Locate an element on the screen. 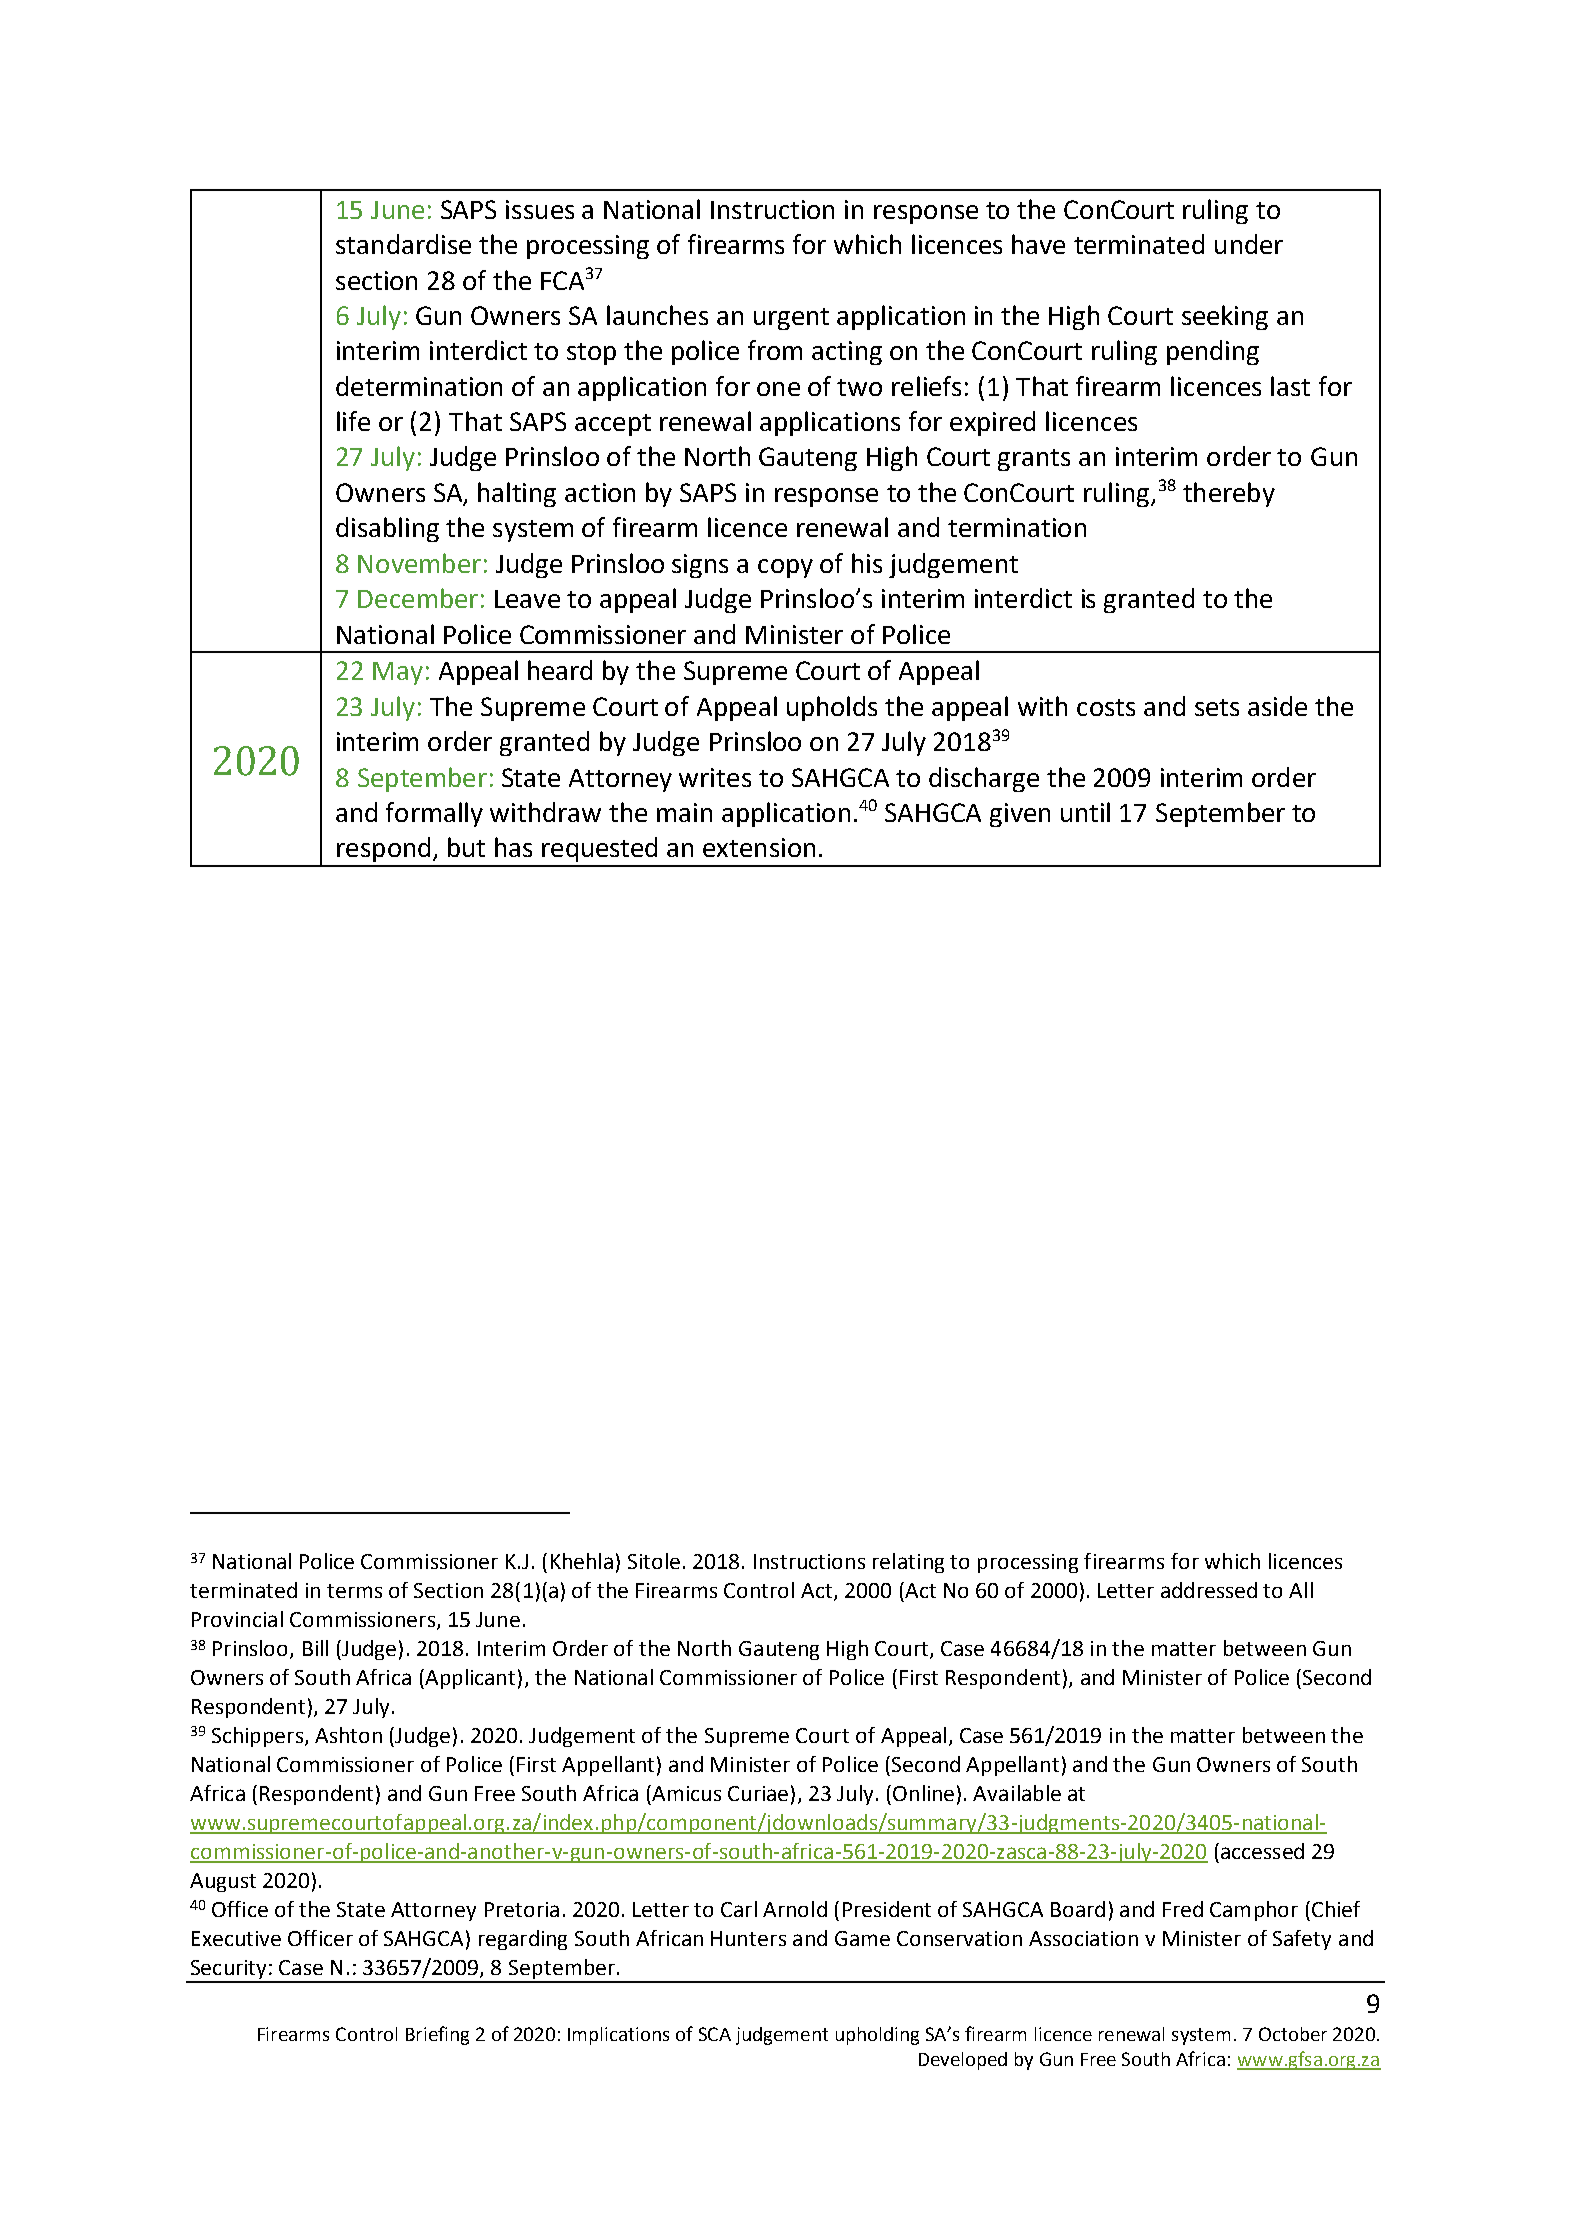  under is located at coordinates (1249, 244).
